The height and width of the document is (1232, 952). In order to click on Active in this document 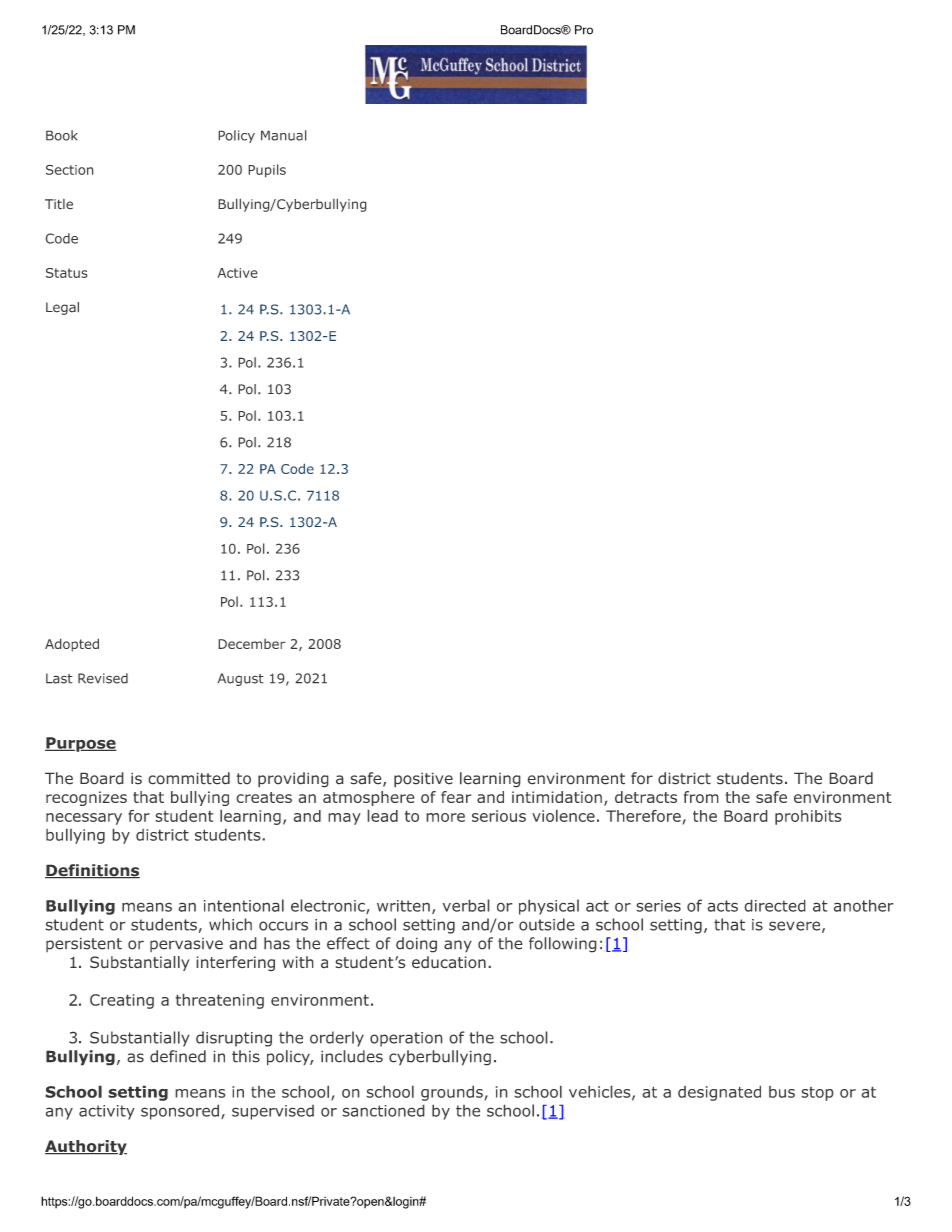, I will do `click(237, 273)`.
